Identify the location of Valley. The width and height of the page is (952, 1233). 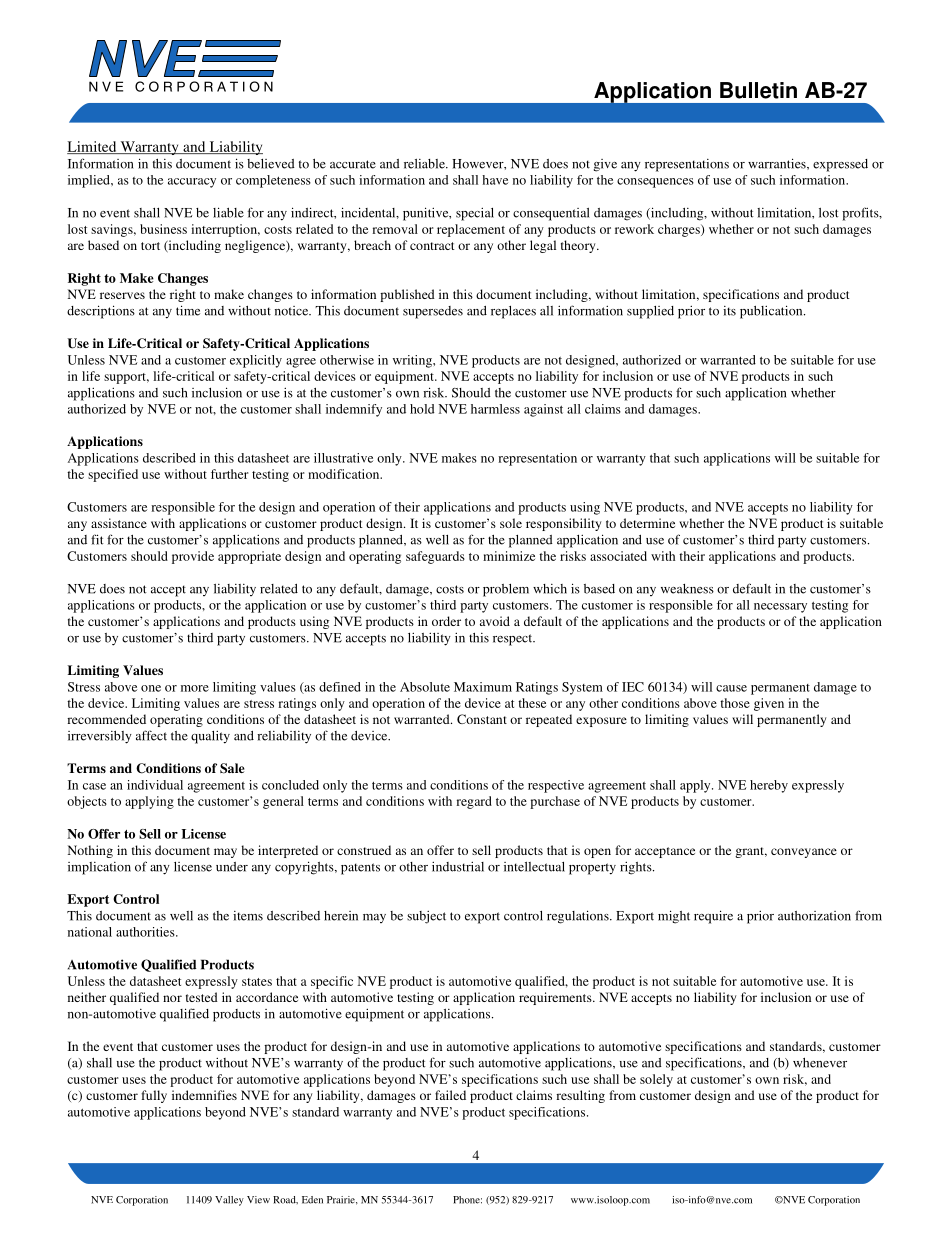
(229, 1201).
